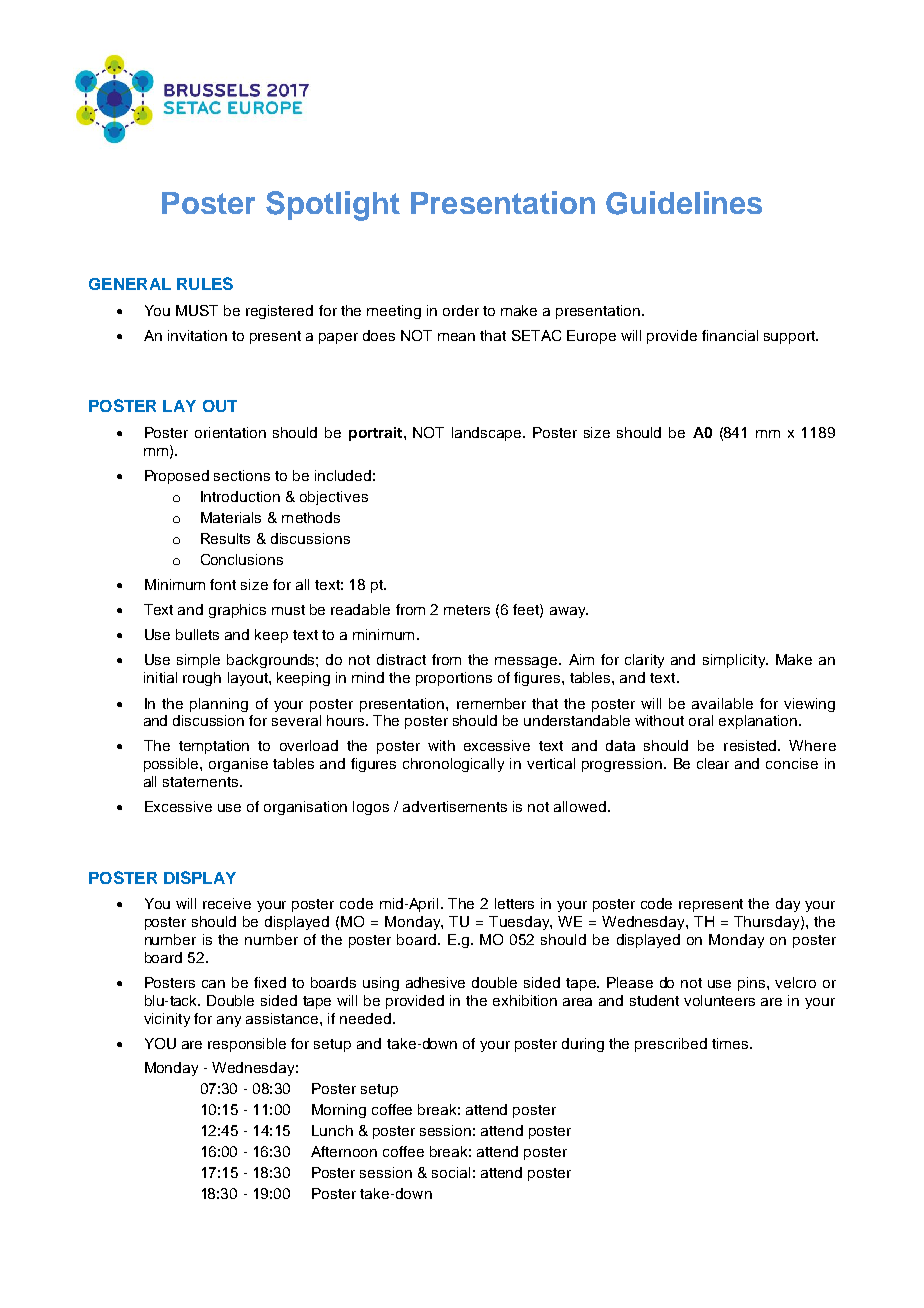 The width and height of the document is (924, 1308). What do you see at coordinates (205, 283) in the document?
I see `RULES` at bounding box center [205, 283].
